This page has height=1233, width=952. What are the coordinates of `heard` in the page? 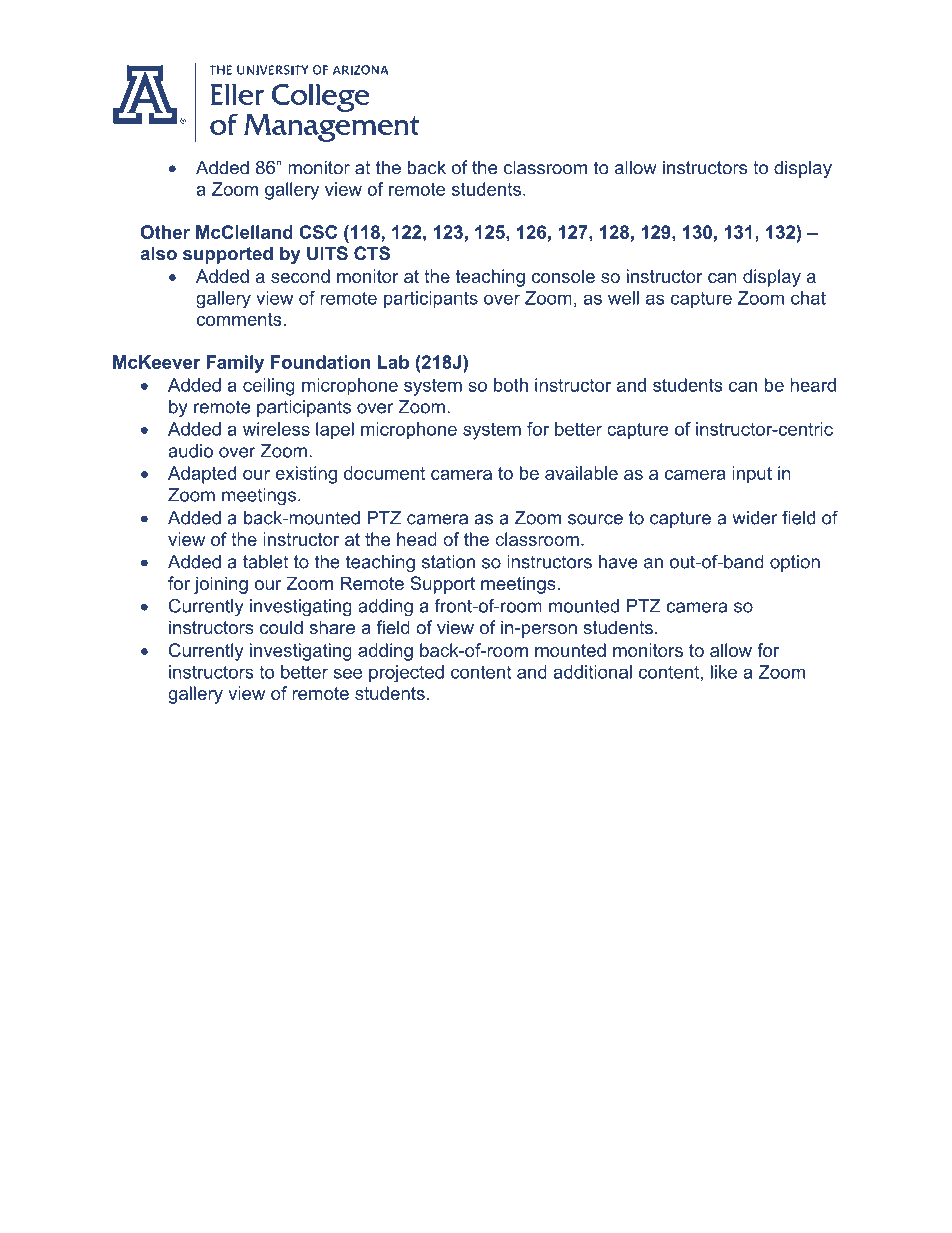 It's located at (813, 385).
